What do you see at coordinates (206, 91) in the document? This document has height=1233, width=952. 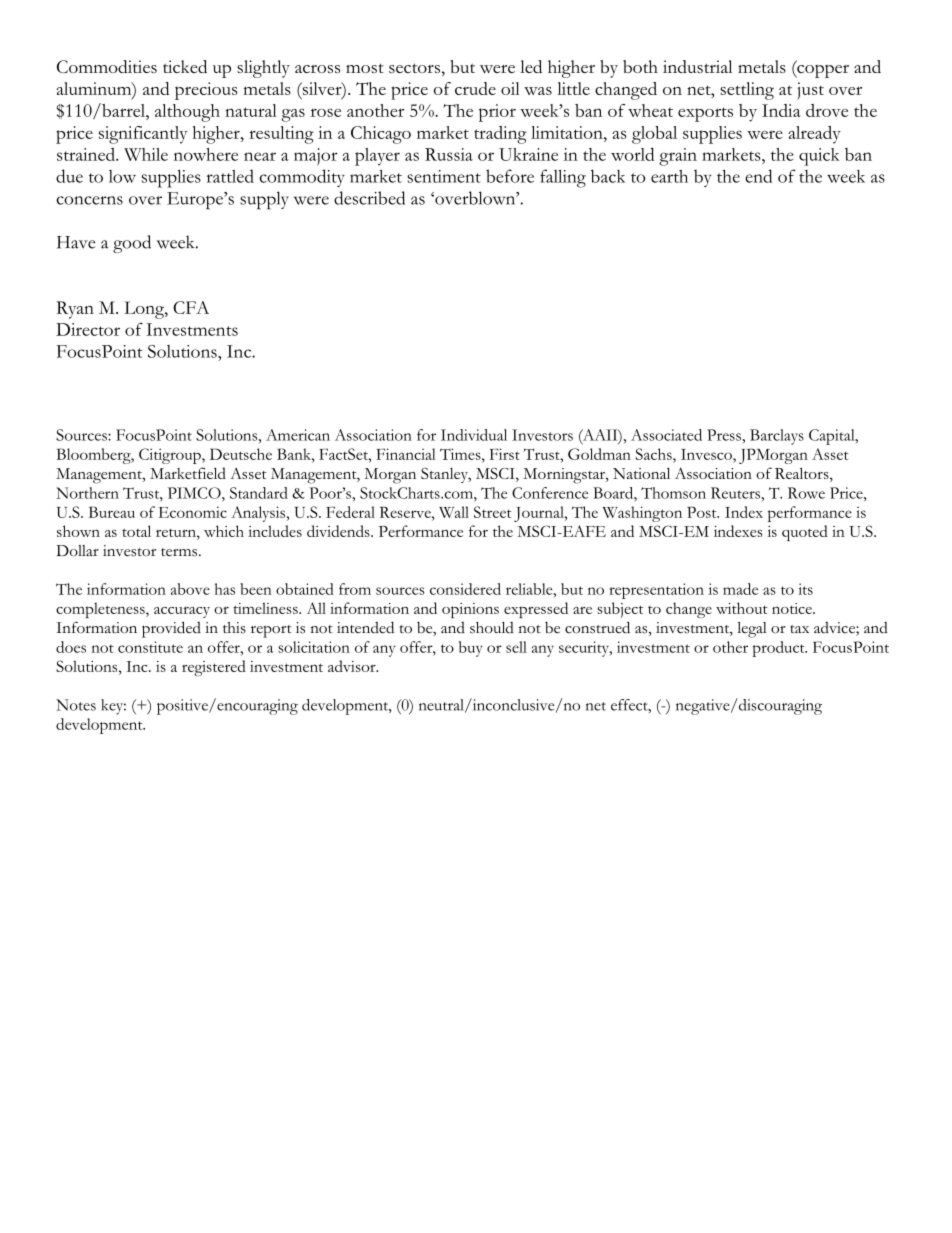 I see `precious` at bounding box center [206, 91].
